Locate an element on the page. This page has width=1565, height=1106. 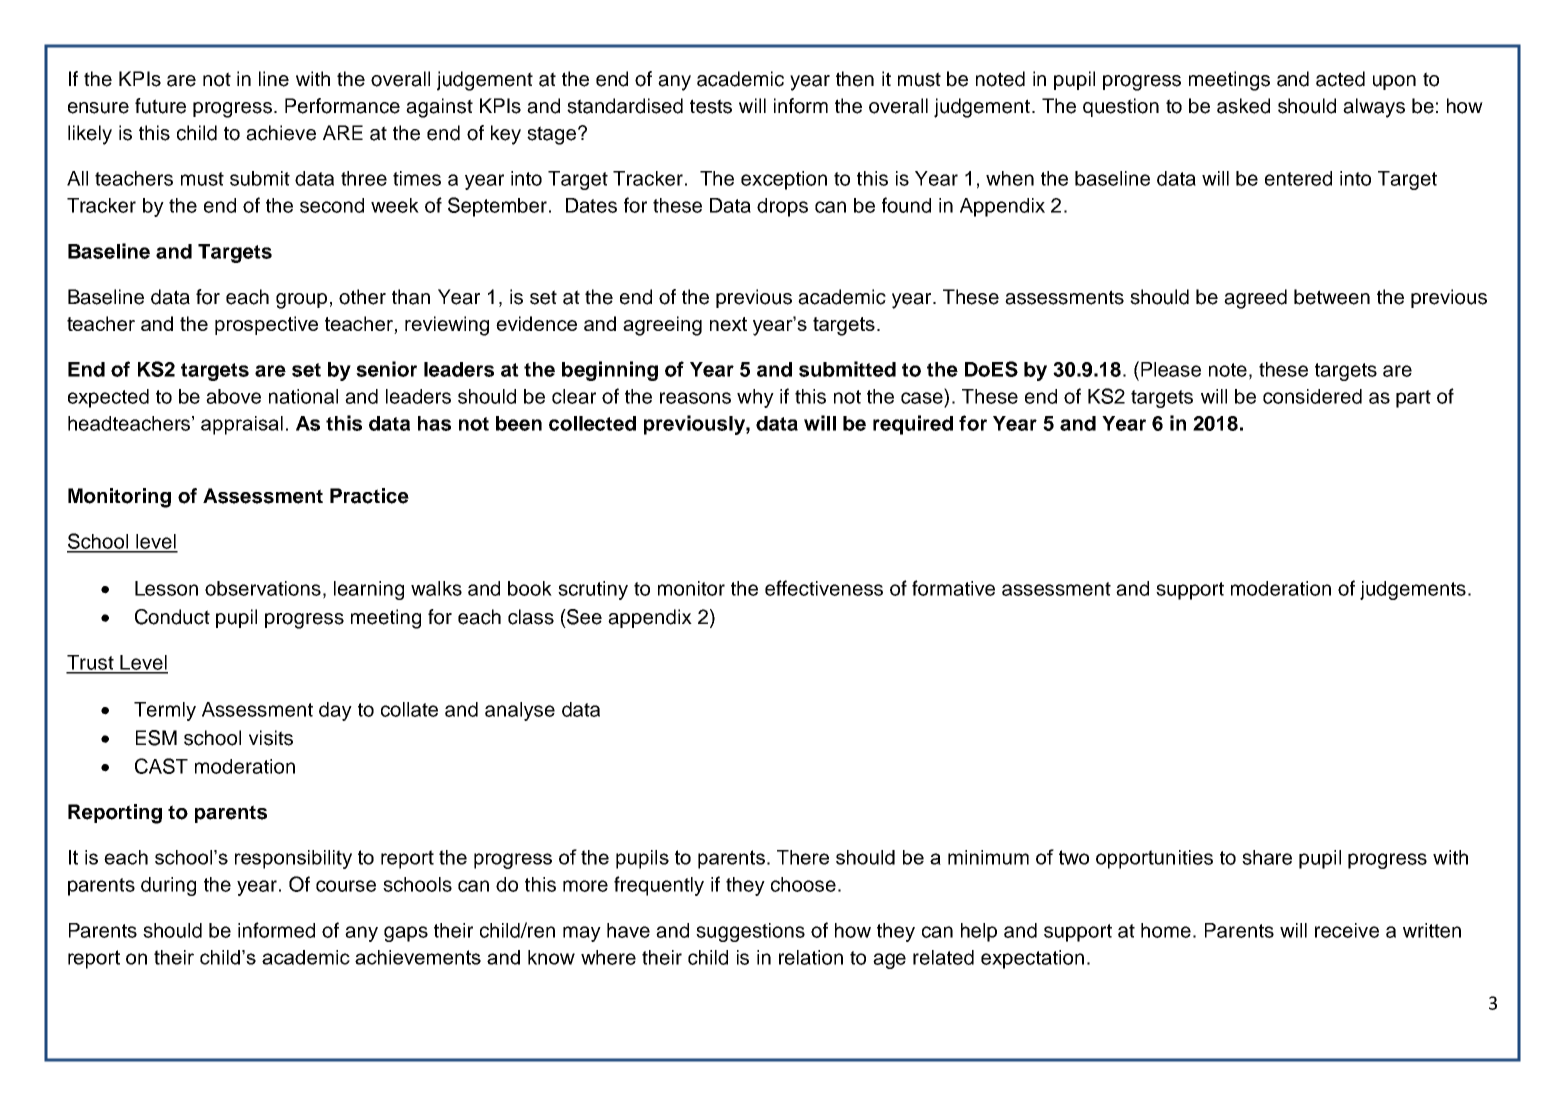
asked is located at coordinates (1243, 106).
